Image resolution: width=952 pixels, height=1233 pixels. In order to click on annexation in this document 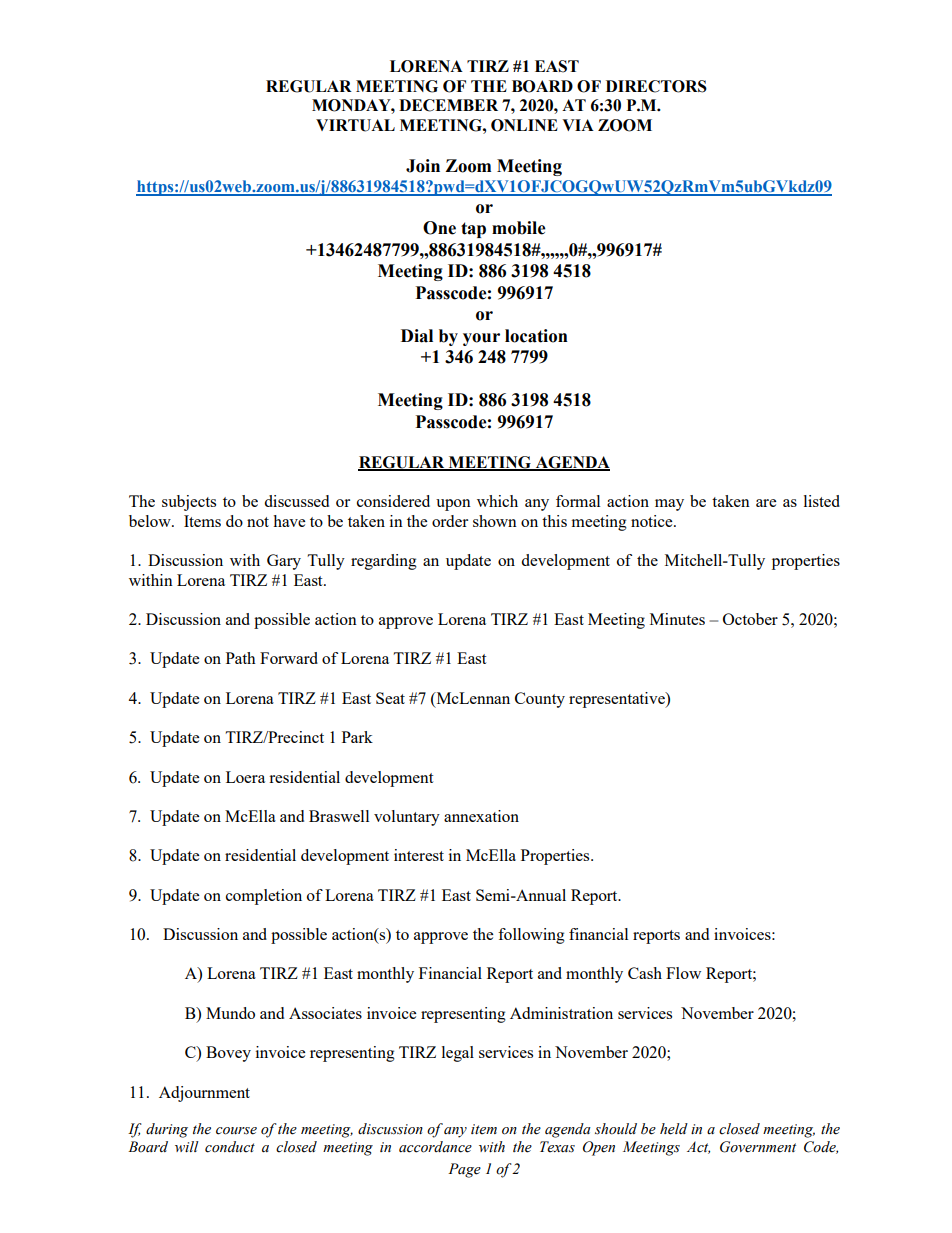, I will do `click(481, 816)`.
